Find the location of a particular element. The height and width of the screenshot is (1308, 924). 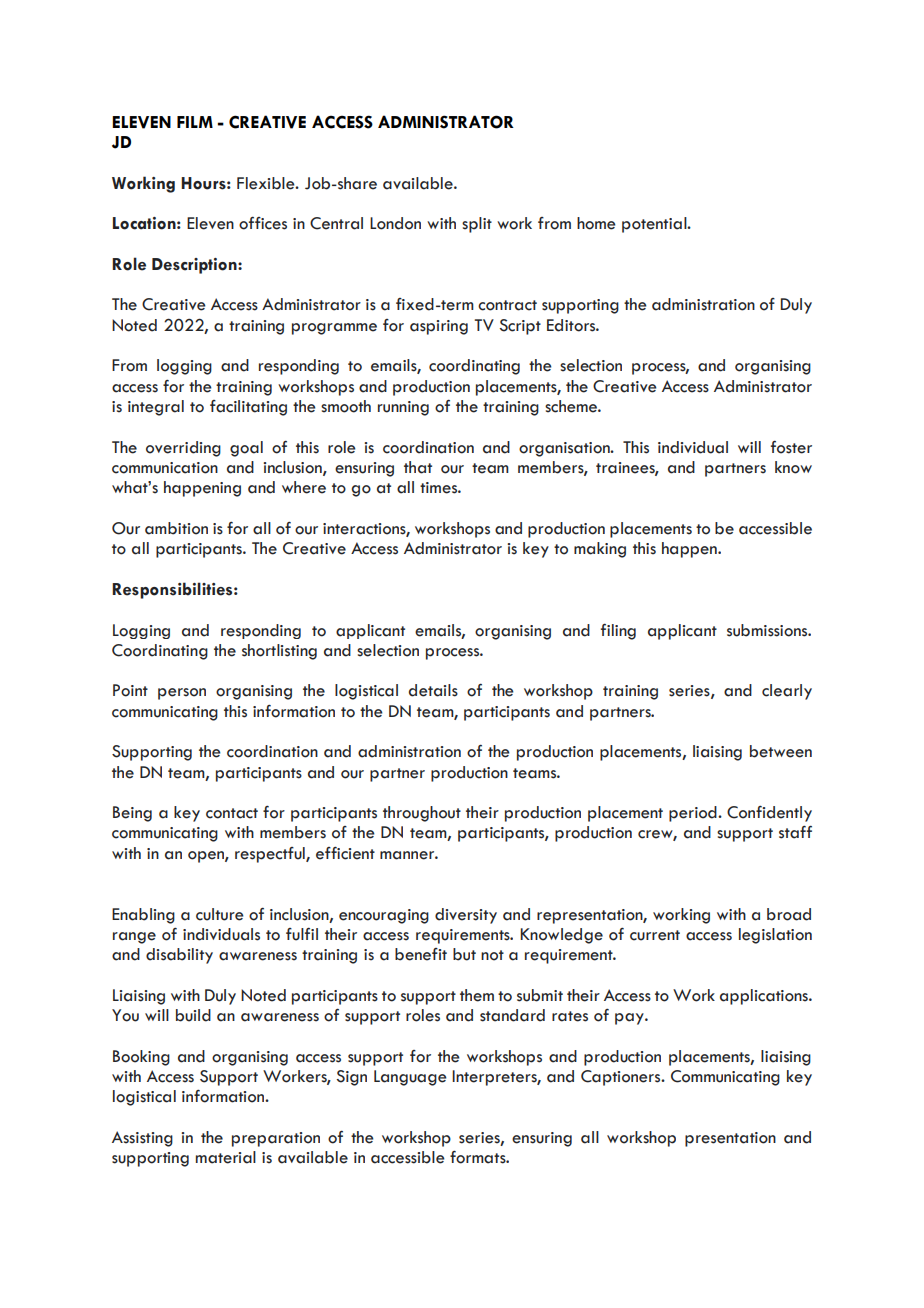

split is located at coordinates (477, 225).
